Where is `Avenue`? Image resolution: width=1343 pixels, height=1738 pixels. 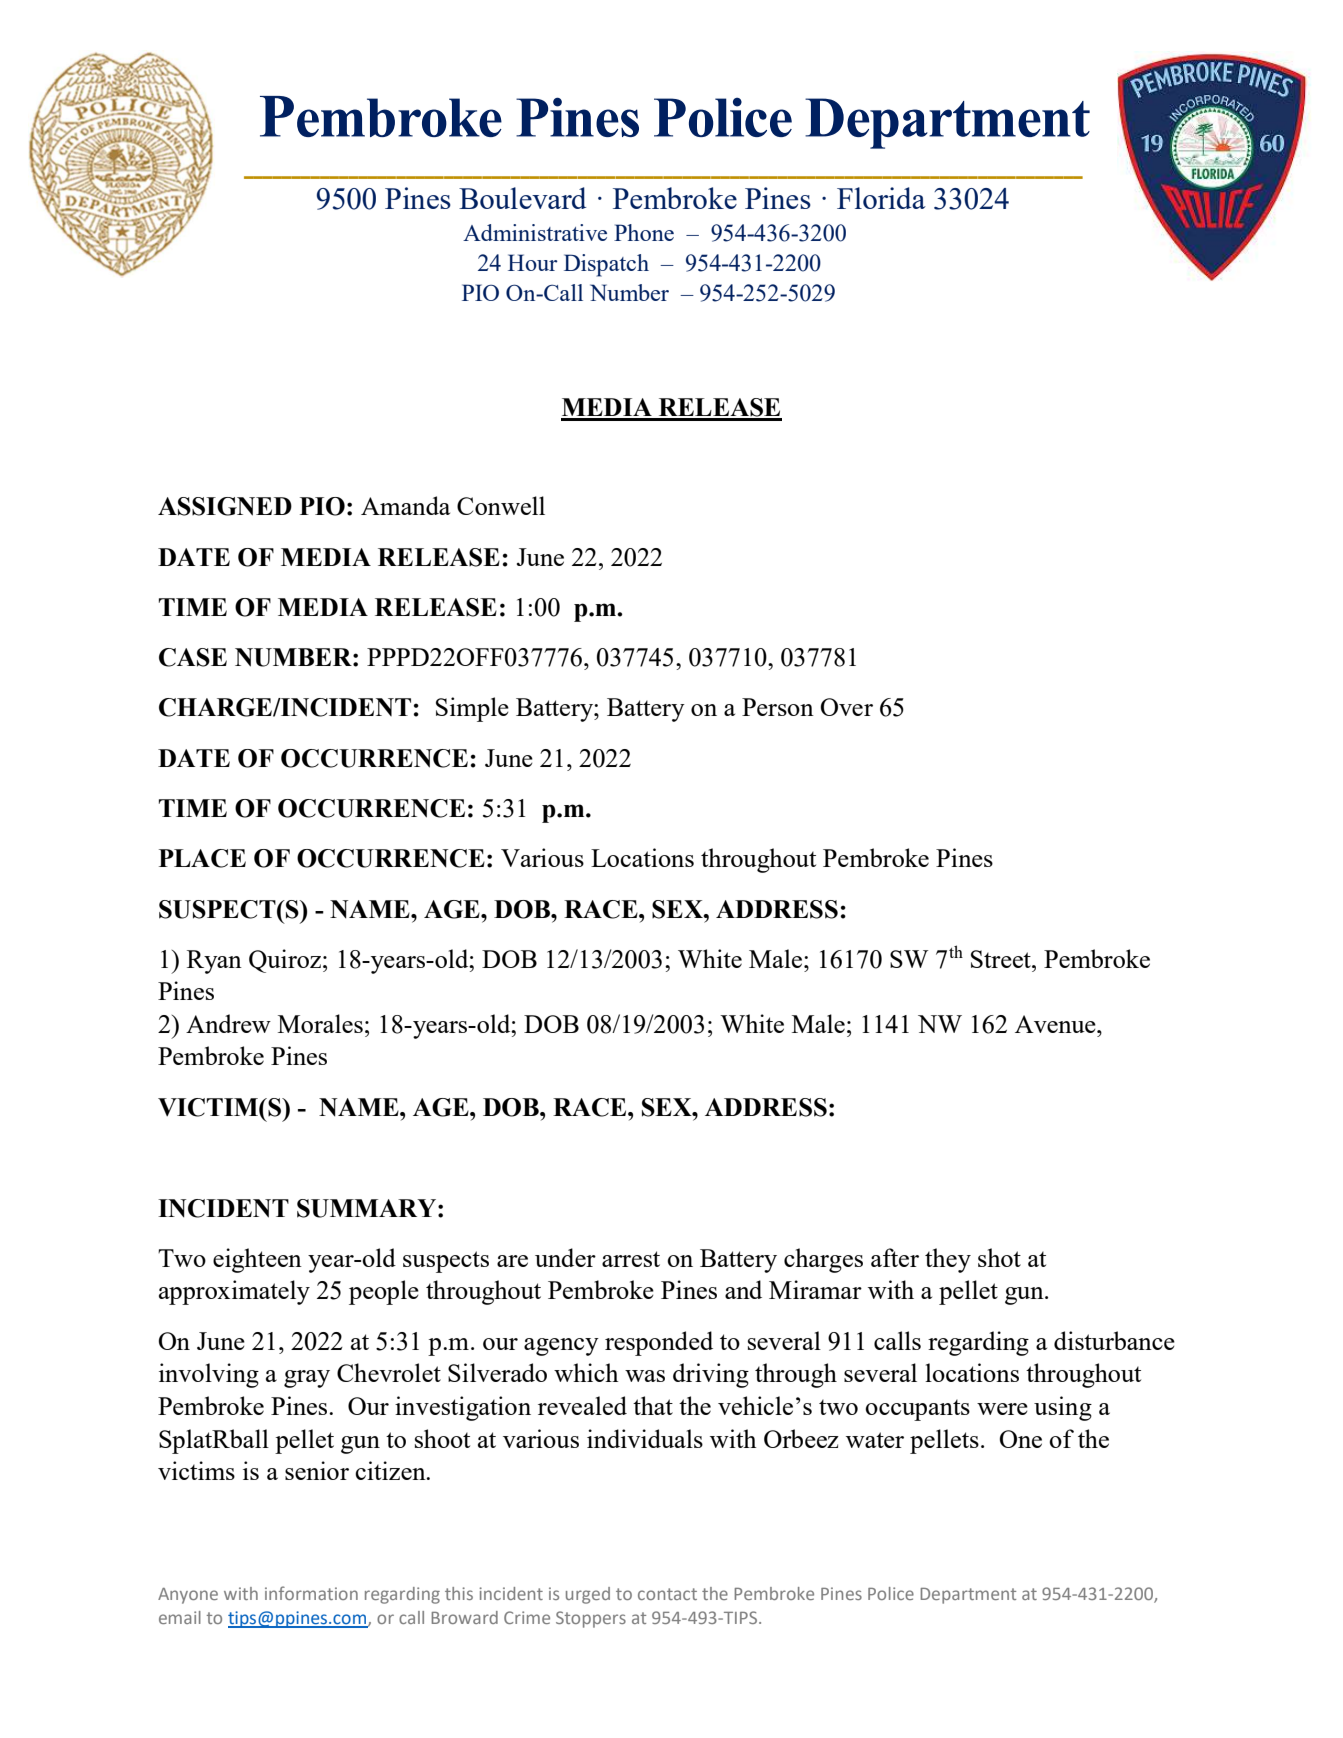 Avenue is located at coordinates (1056, 1024).
